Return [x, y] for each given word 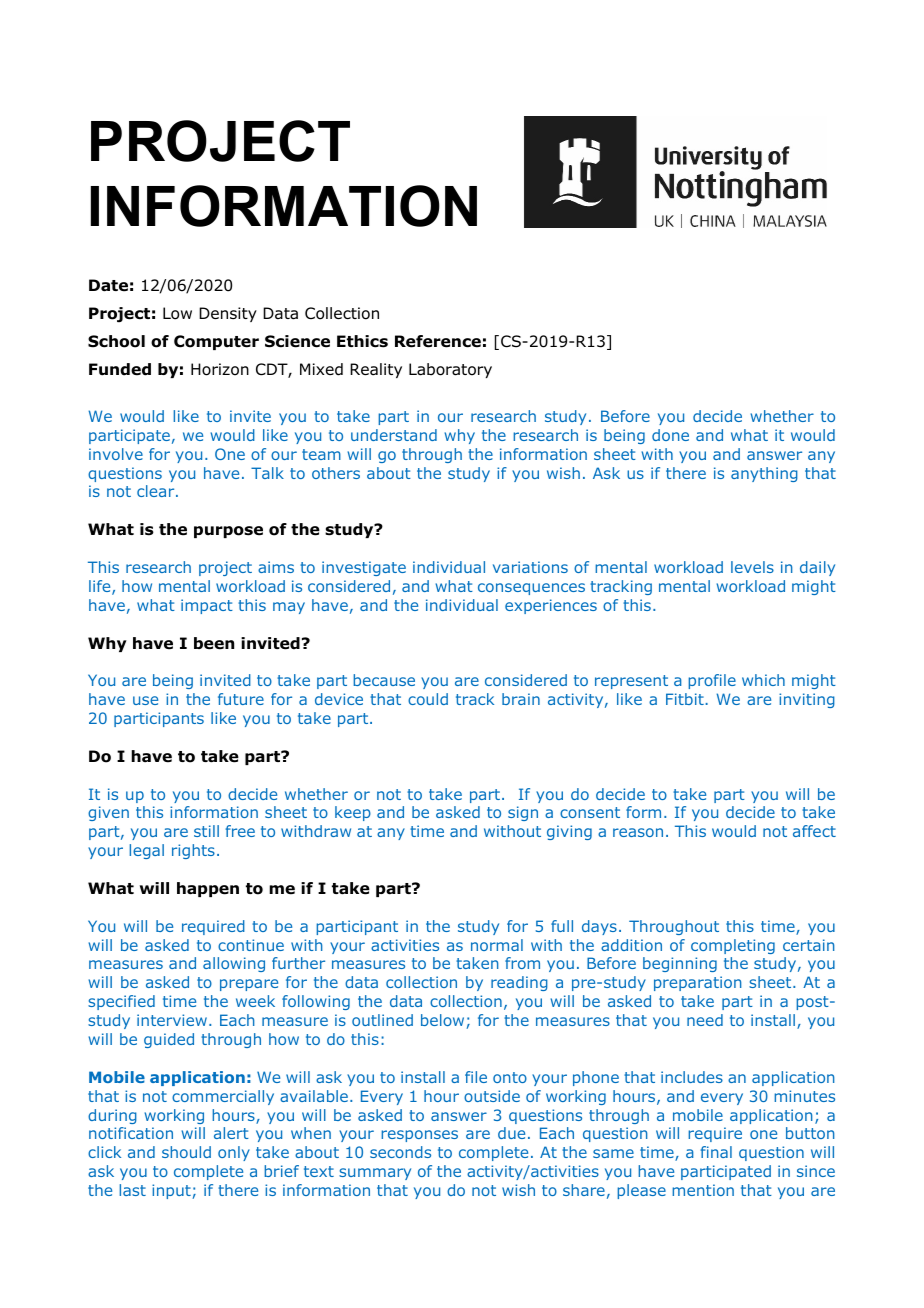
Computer [216, 342]
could [428, 699]
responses [419, 1136]
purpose [228, 532]
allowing [234, 964]
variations [530, 567]
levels [752, 567]
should [186, 1152]
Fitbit [686, 699]
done [670, 435]
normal [497, 945]
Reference [438, 341]
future [241, 699]
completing [733, 946]
